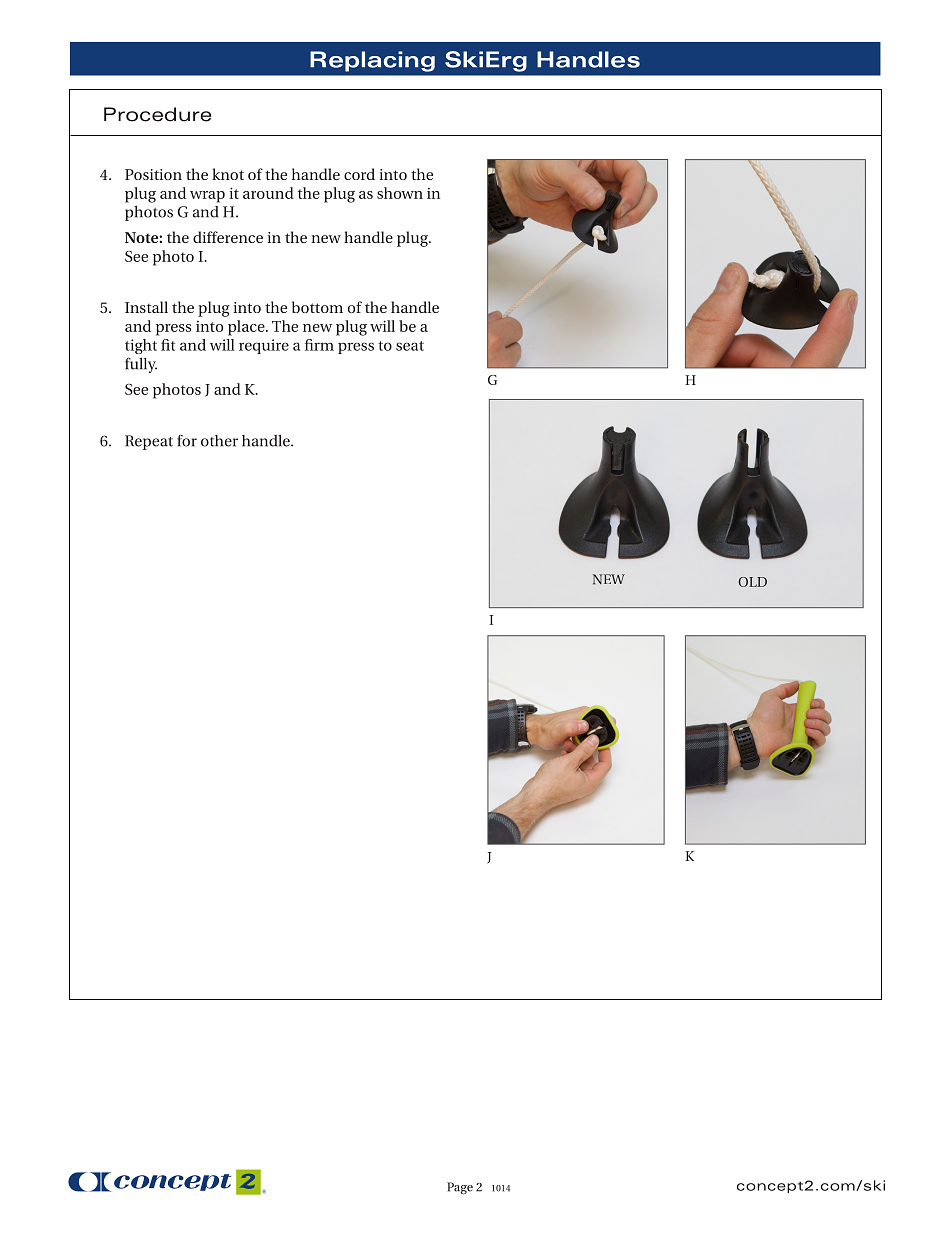 This screenshot has height=1233, width=952. What do you see at coordinates (319, 345) in the screenshot?
I see `firm` at bounding box center [319, 345].
